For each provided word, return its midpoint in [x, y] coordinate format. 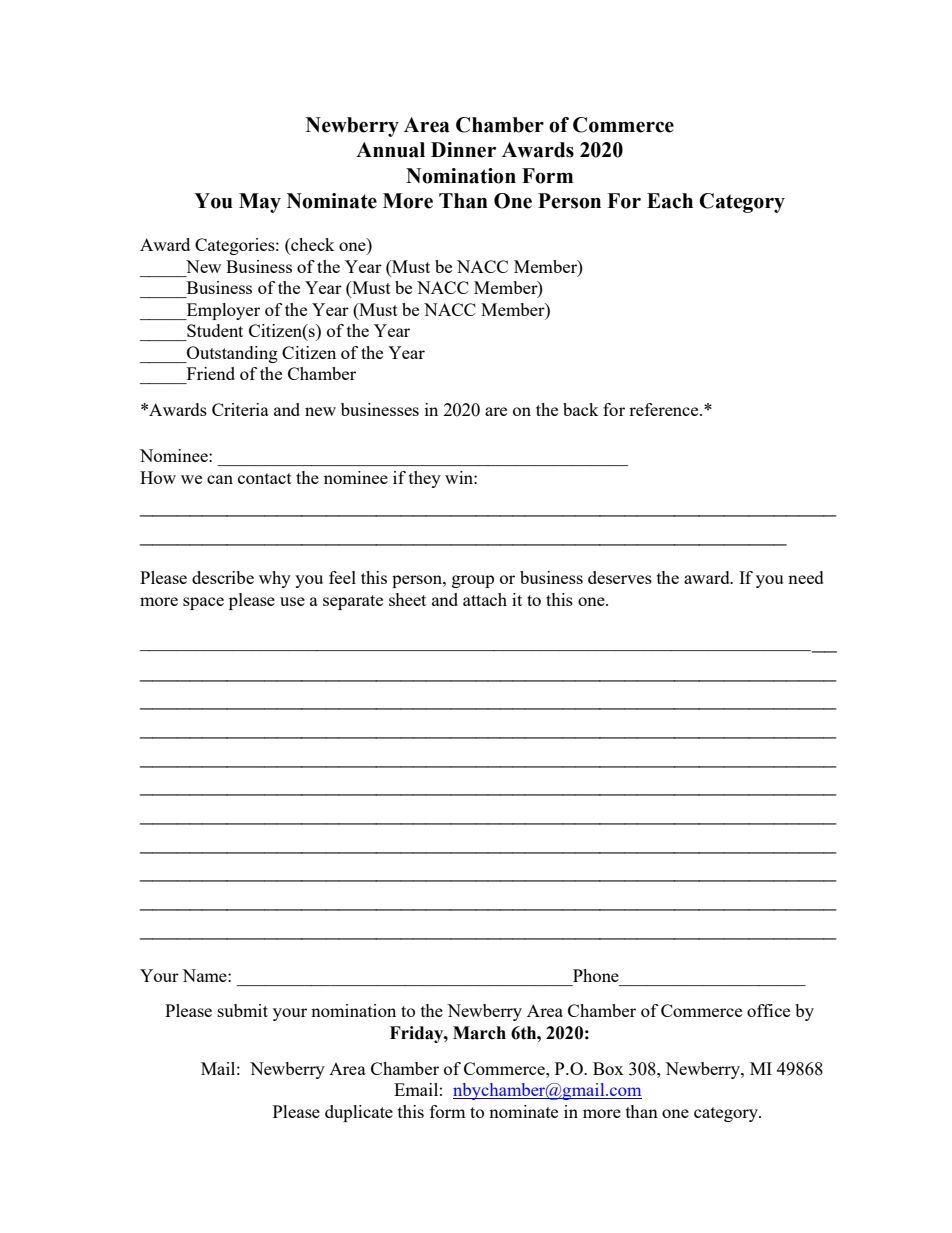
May [260, 203]
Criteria [240, 409]
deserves [620, 577]
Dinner [463, 150]
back [580, 409]
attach [485, 599]
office [768, 1010]
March [479, 1033]
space [203, 603]
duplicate [359, 1113]
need [806, 577]
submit [243, 1010]
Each [670, 201]
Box [608, 1068]
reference [665, 409]
